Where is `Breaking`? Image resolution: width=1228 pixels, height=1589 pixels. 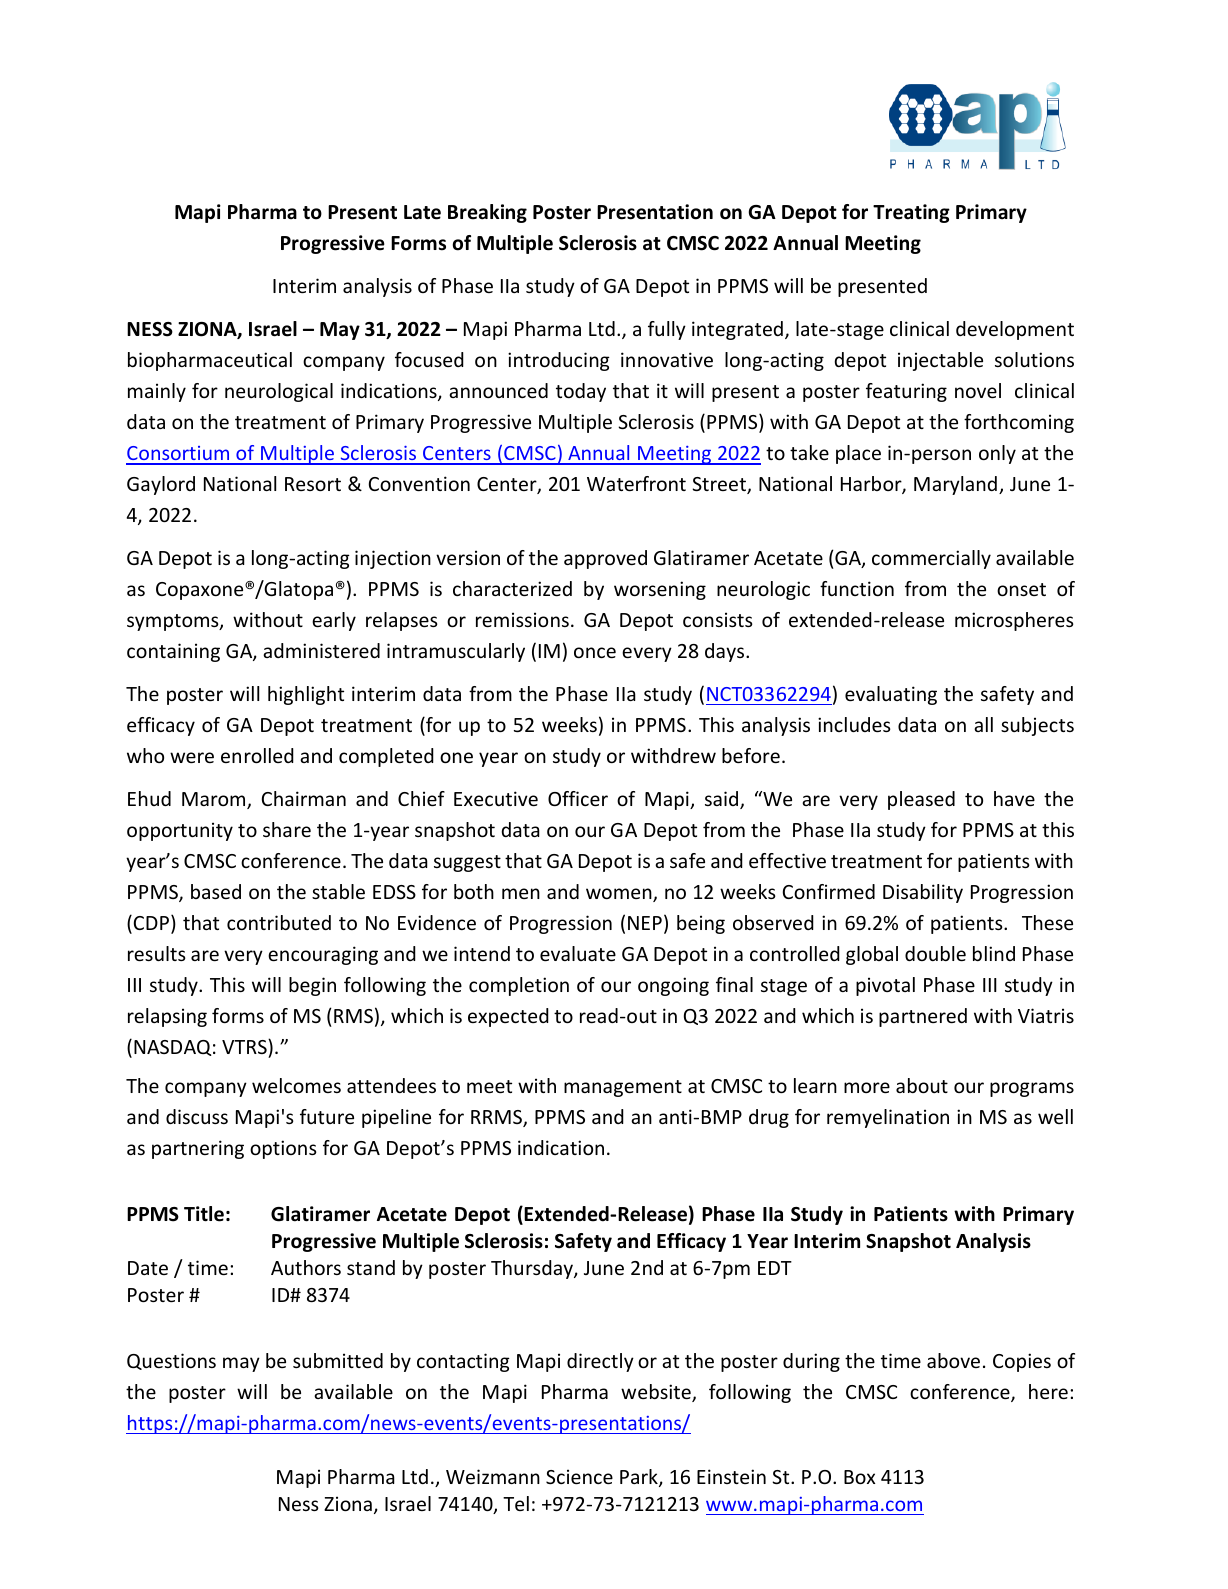
Breaking is located at coordinates (487, 213).
